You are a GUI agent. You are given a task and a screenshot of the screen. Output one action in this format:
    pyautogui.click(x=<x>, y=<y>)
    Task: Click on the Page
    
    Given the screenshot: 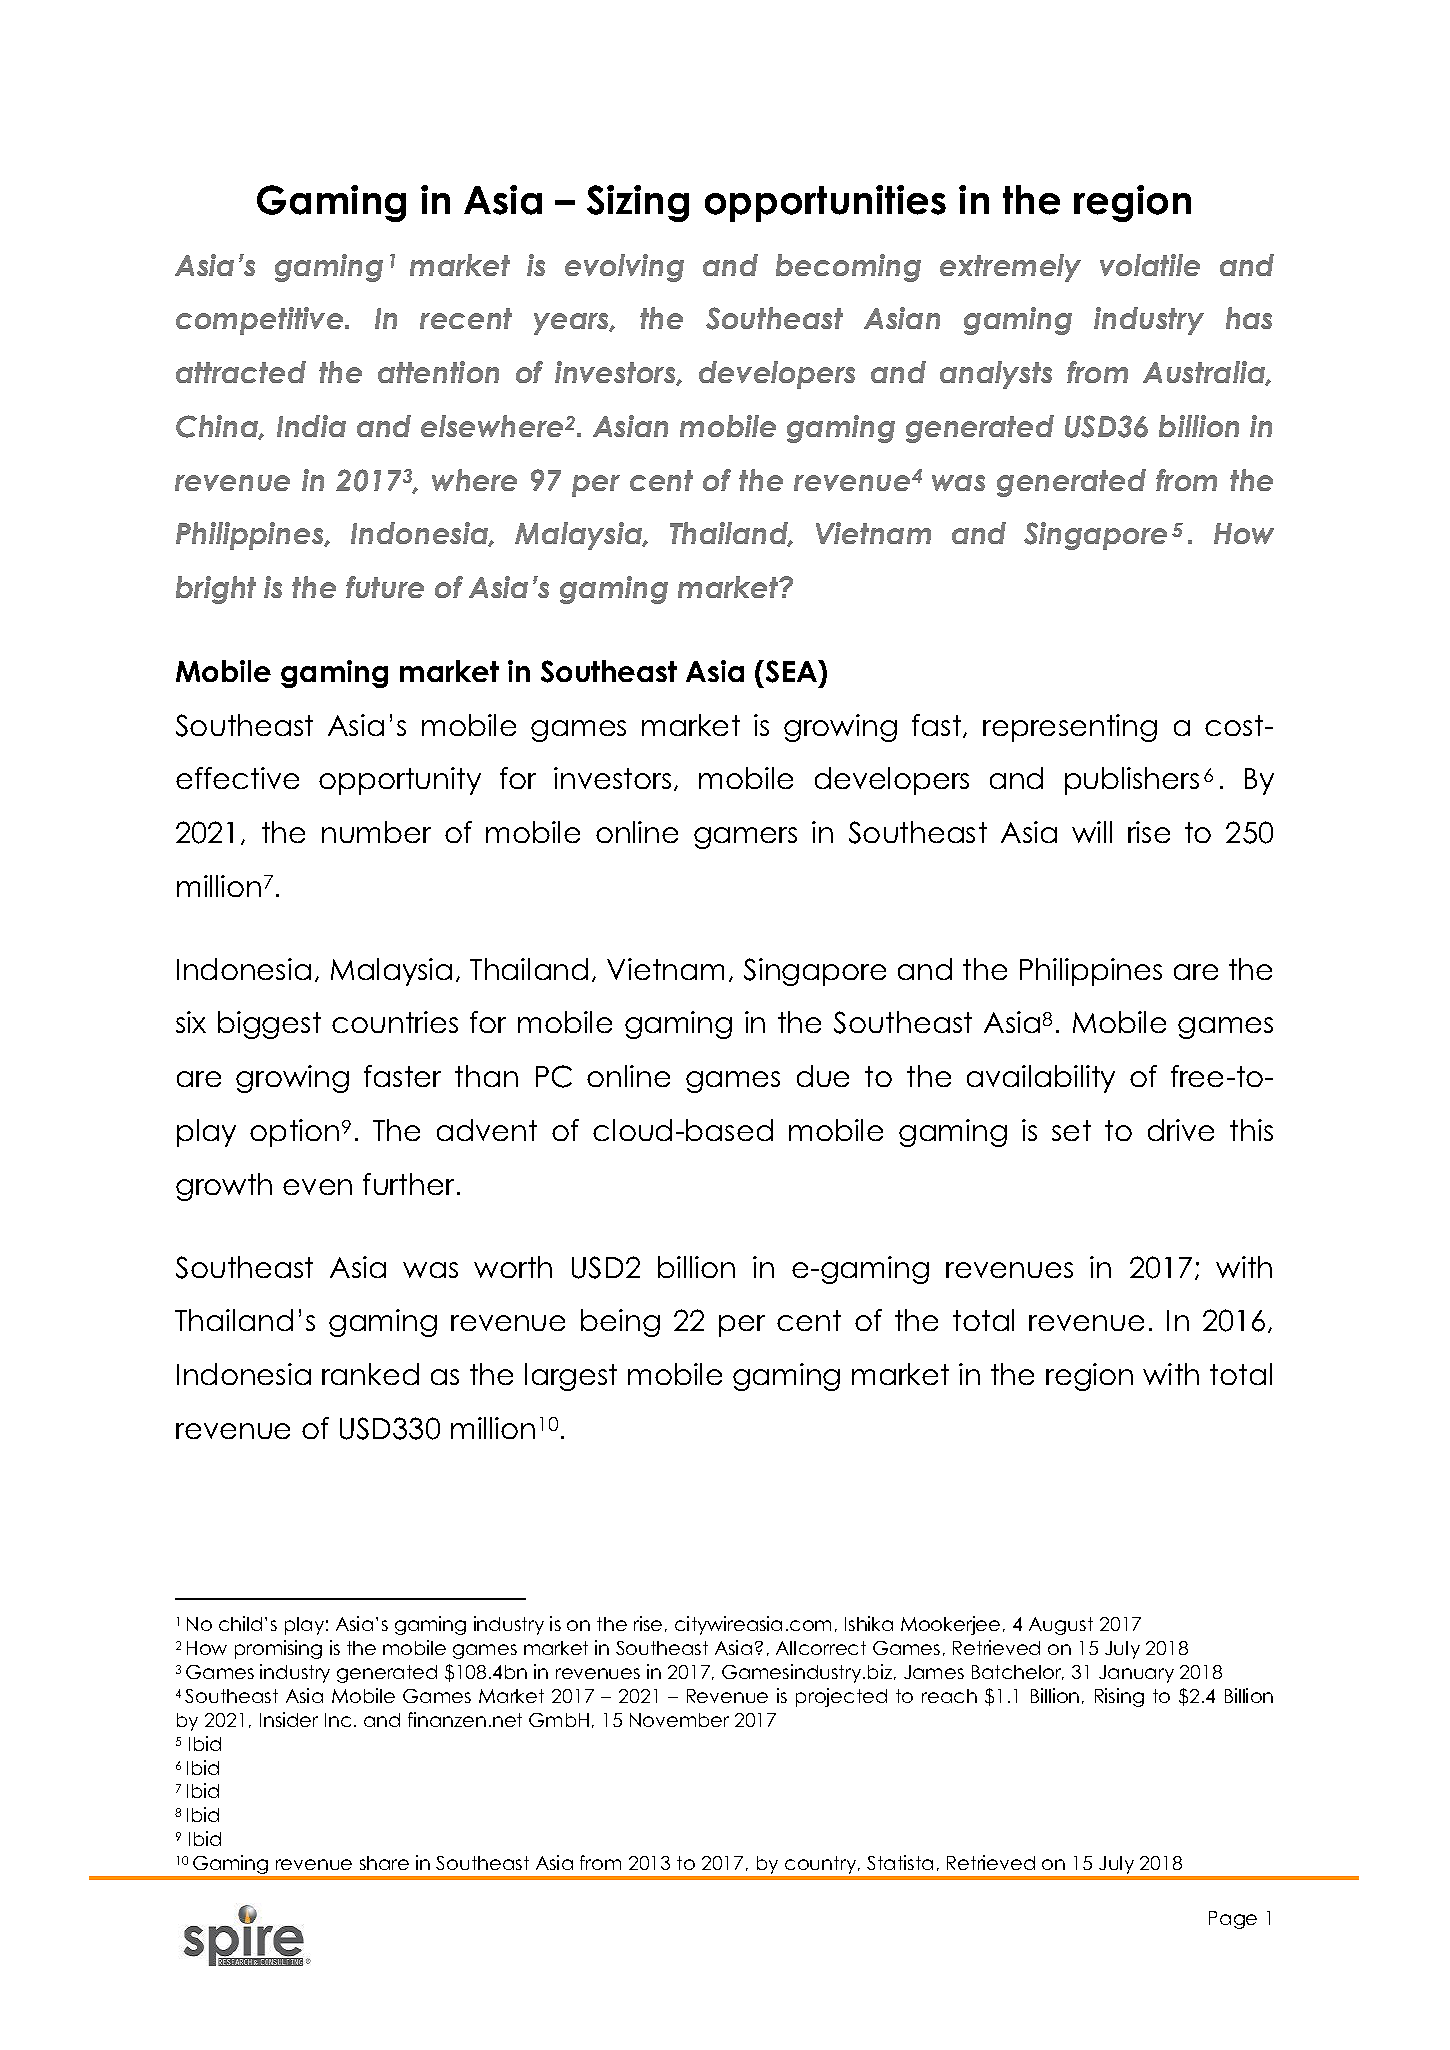 What is the action you would take?
    pyautogui.click(x=1233, y=1920)
